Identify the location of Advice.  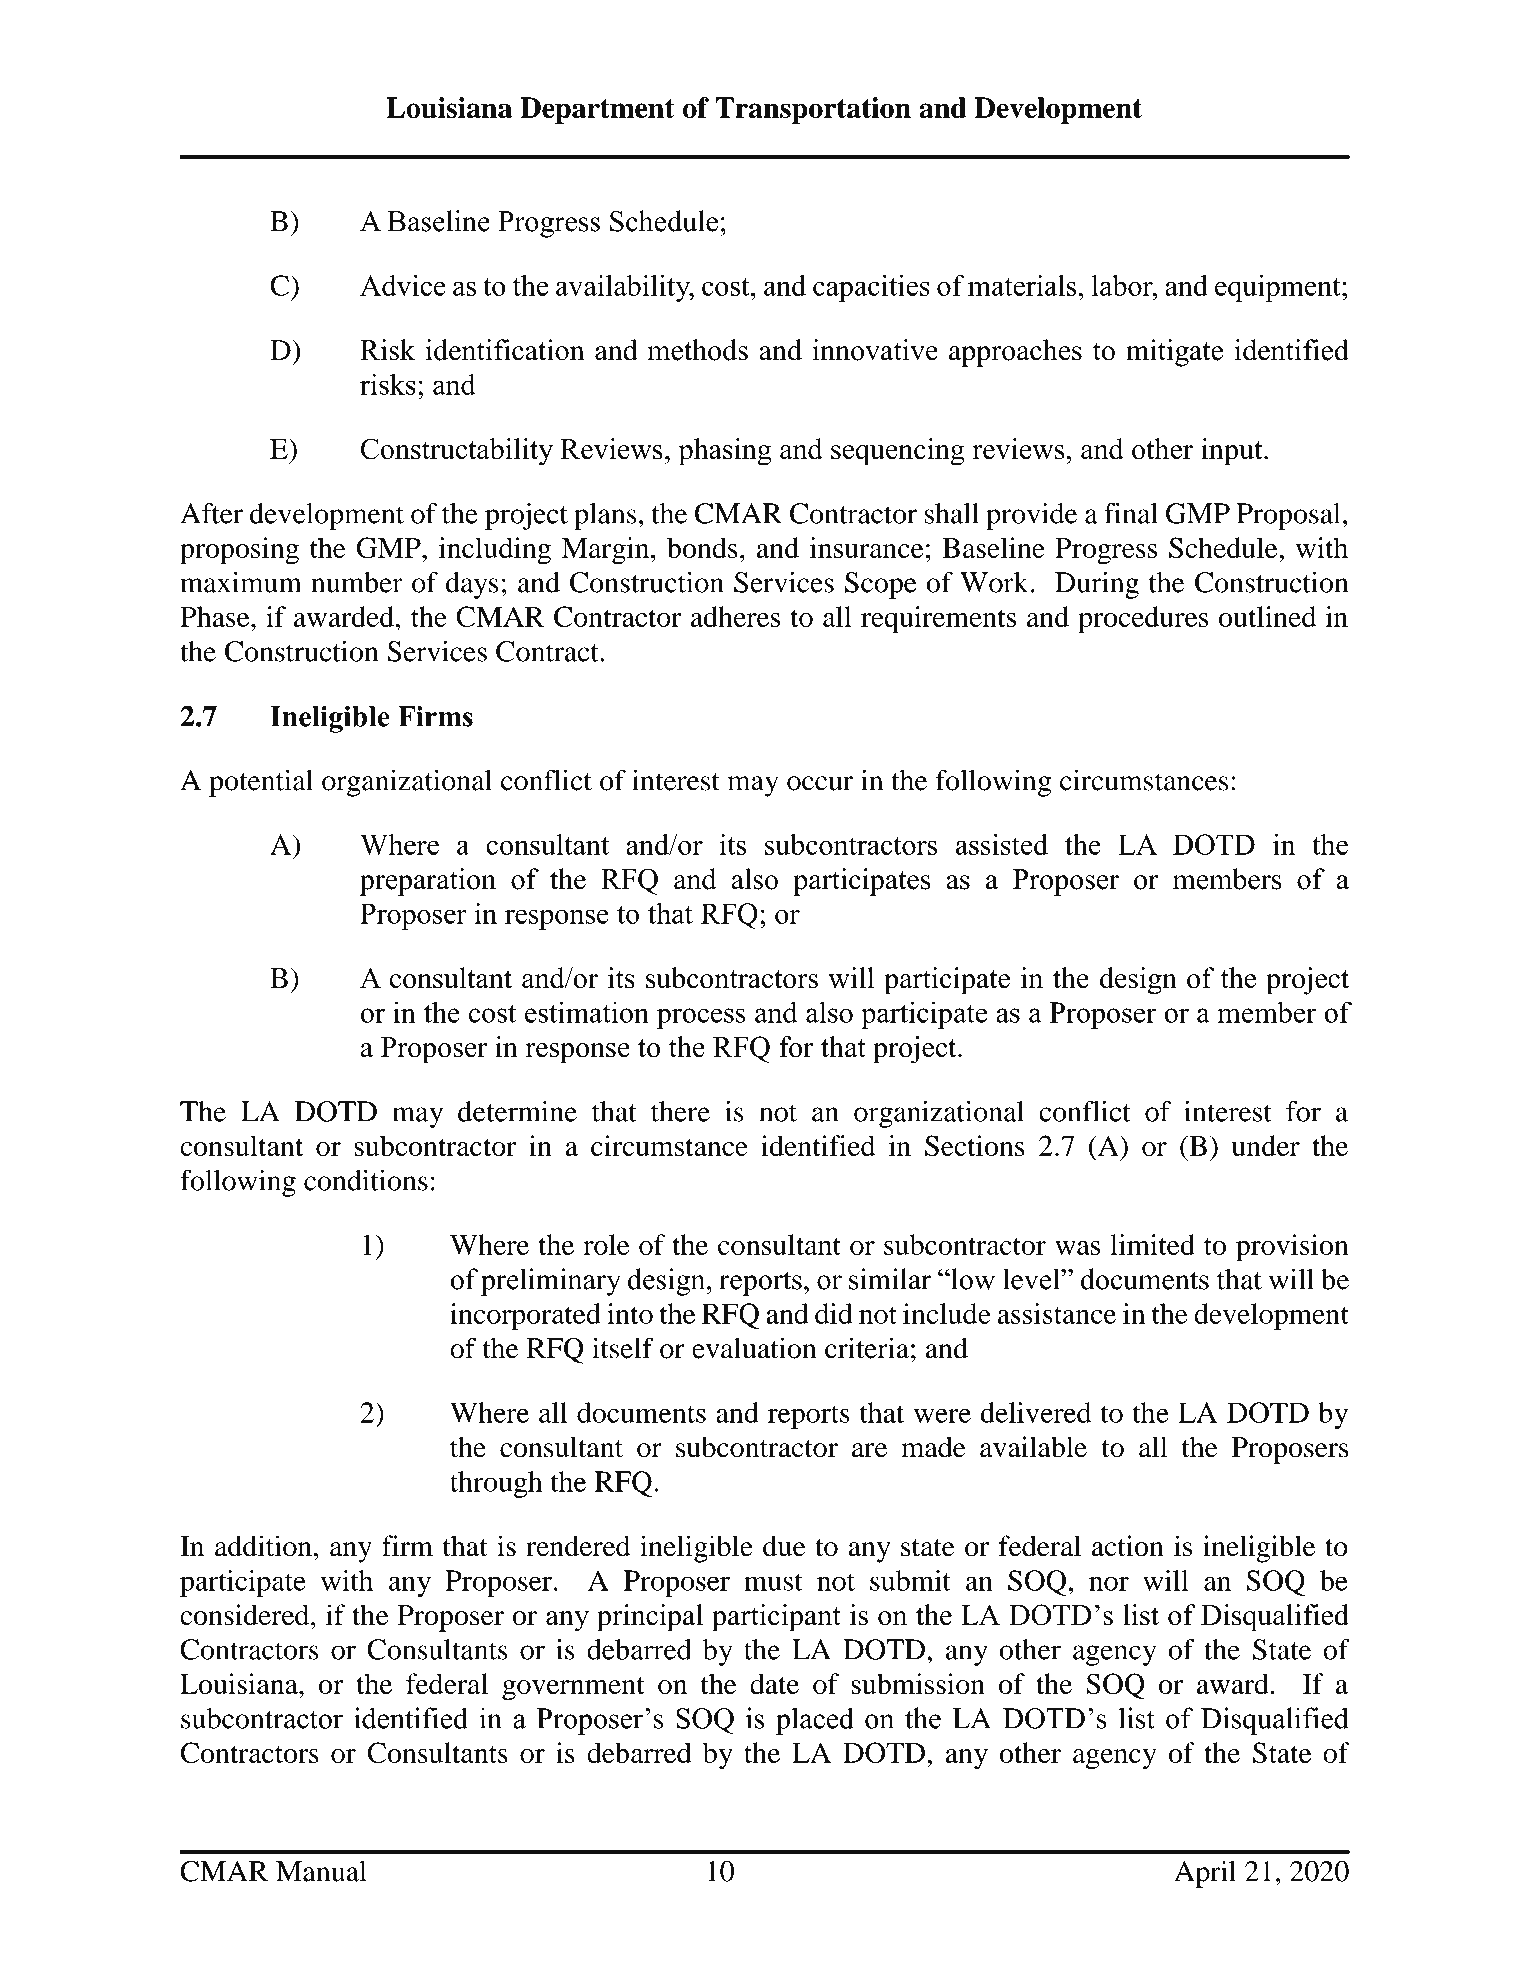
(403, 285).
